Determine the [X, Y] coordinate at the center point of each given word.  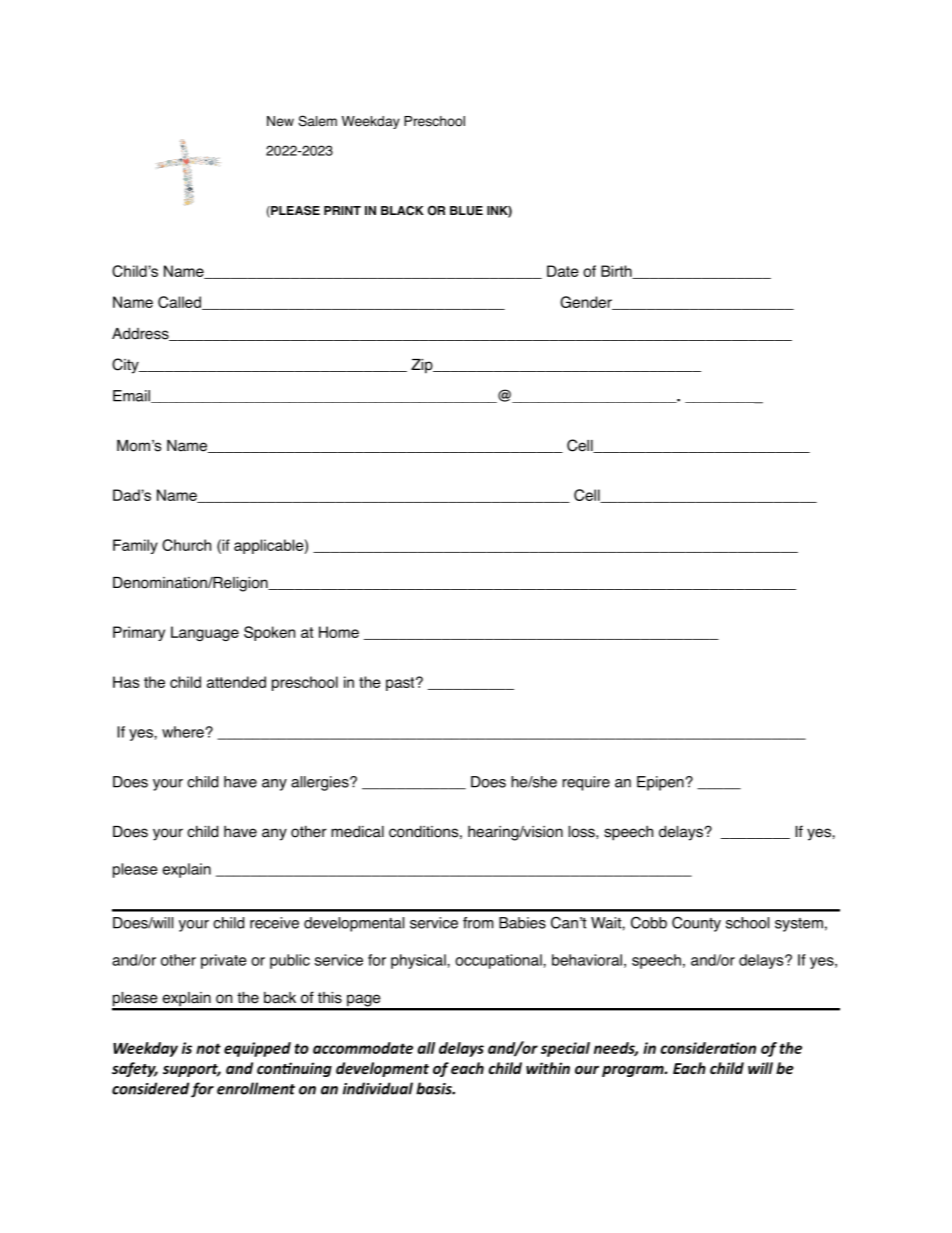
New [280, 121]
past [401, 684]
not [208, 1048]
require [586, 783]
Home [339, 632]
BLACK [402, 211]
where [184, 732]
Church [186, 545]
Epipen [660, 783]
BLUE [466, 211]
